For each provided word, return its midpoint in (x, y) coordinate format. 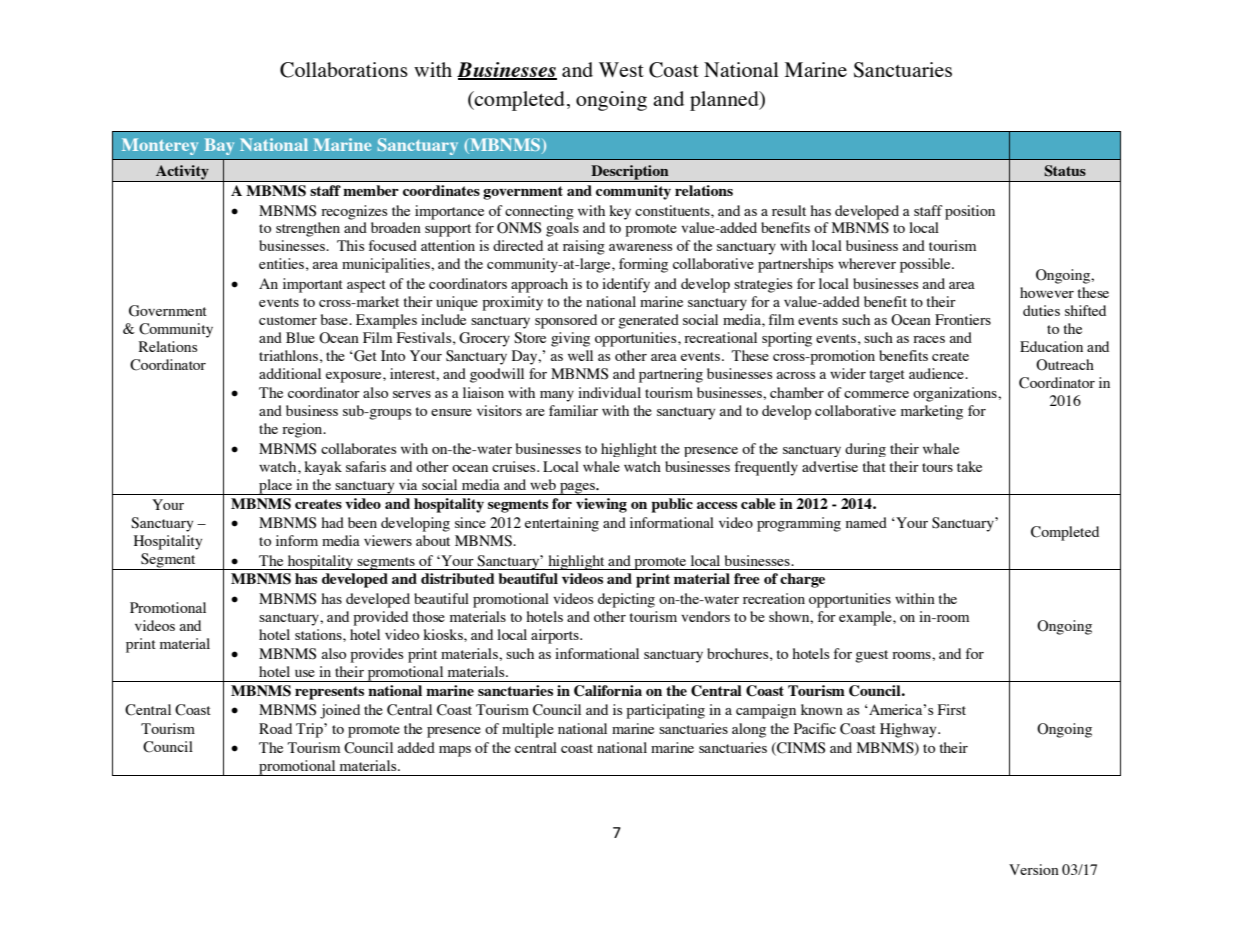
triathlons (288, 355)
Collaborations (344, 70)
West (621, 69)
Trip (310, 730)
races (929, 339)
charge (802, 580)
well (580, 355)
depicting (626, 600)
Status (1065, 171)
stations (319, 634)
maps (455, 751)
